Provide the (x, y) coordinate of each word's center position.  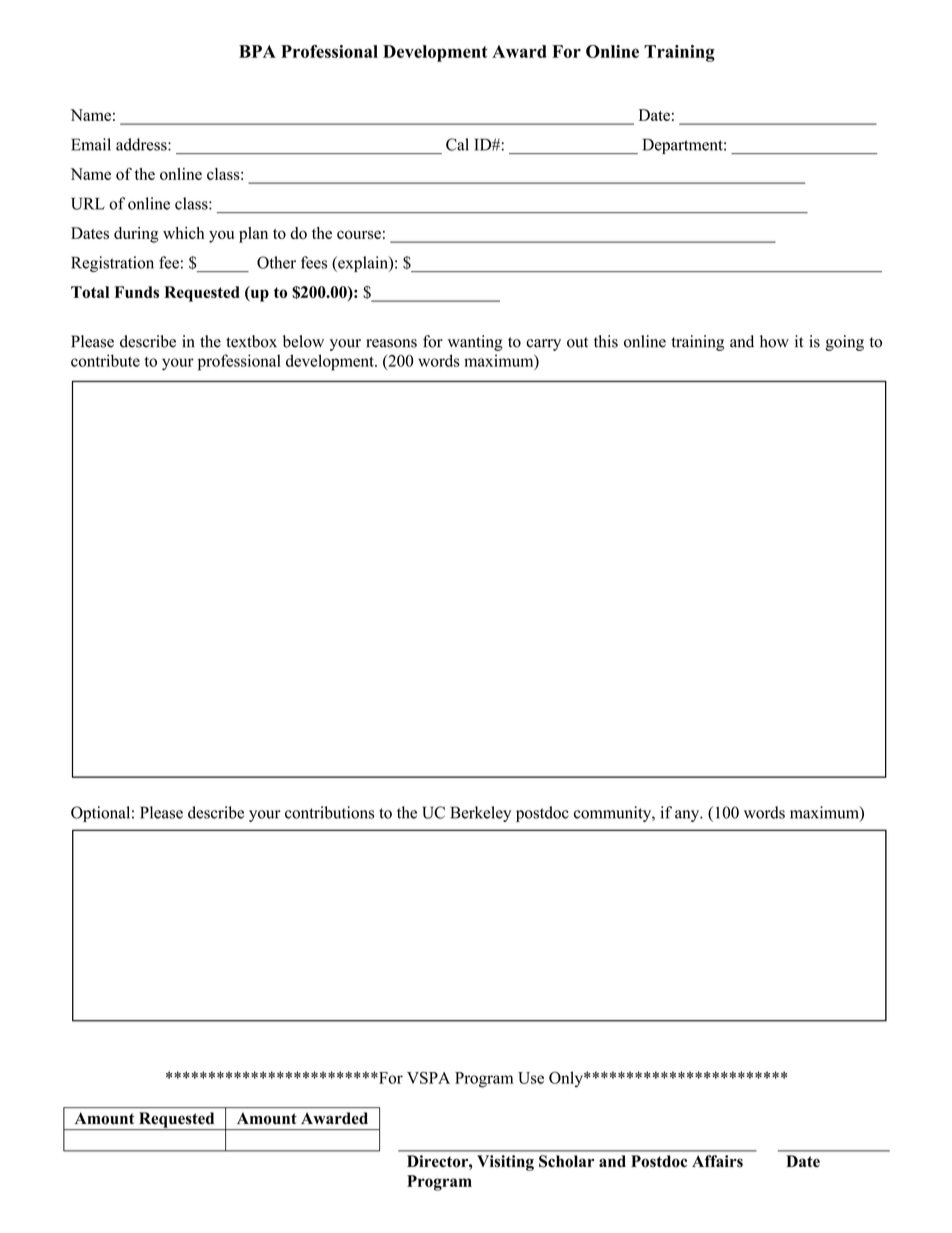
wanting (475, 343)
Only (567, 1079)
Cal (457, 144)
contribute (105, 360)
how (774, 341)
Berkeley (480, 814)
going (845, 343)
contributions (329, 812)
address (142, 144)
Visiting (505, 1163)
